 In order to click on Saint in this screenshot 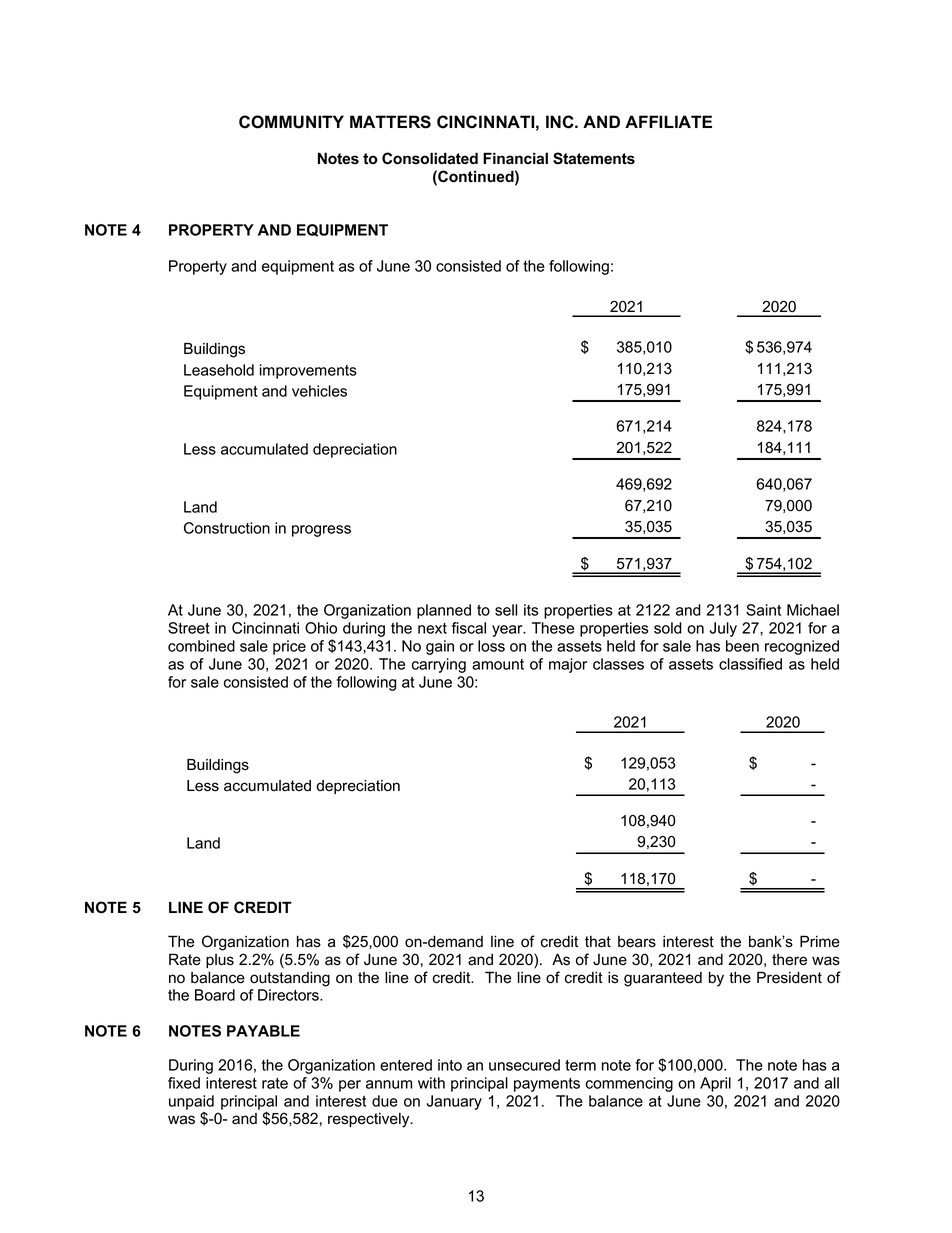, I will do `click(763, 610)`.
